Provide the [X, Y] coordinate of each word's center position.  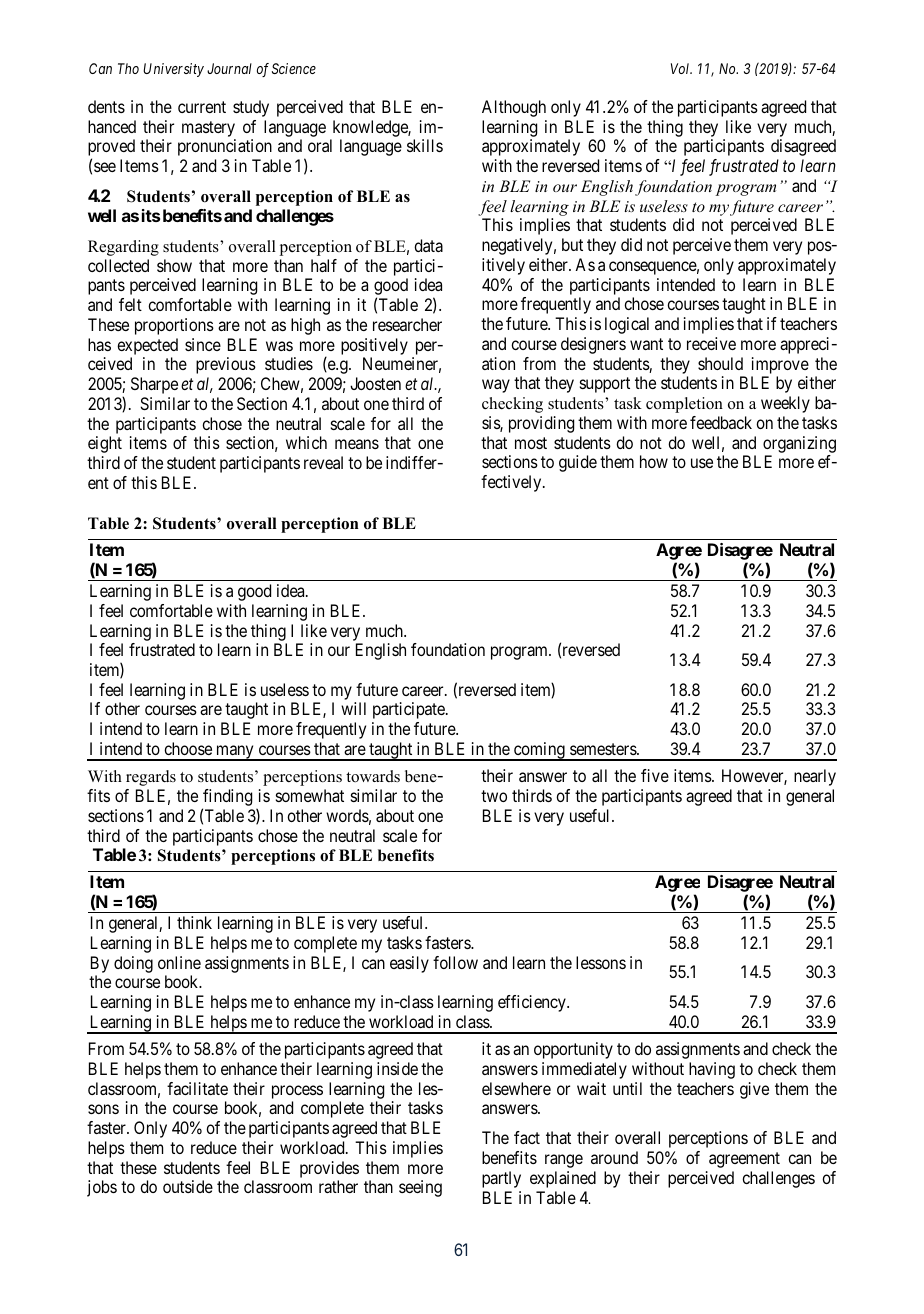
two [494, 796]
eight [105, 444]
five [655, 775]
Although [514, 108]
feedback [721, 422]
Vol [681, 68]
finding [227, 799]
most [531, 443]
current [202, 107]
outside [188, 1186]
